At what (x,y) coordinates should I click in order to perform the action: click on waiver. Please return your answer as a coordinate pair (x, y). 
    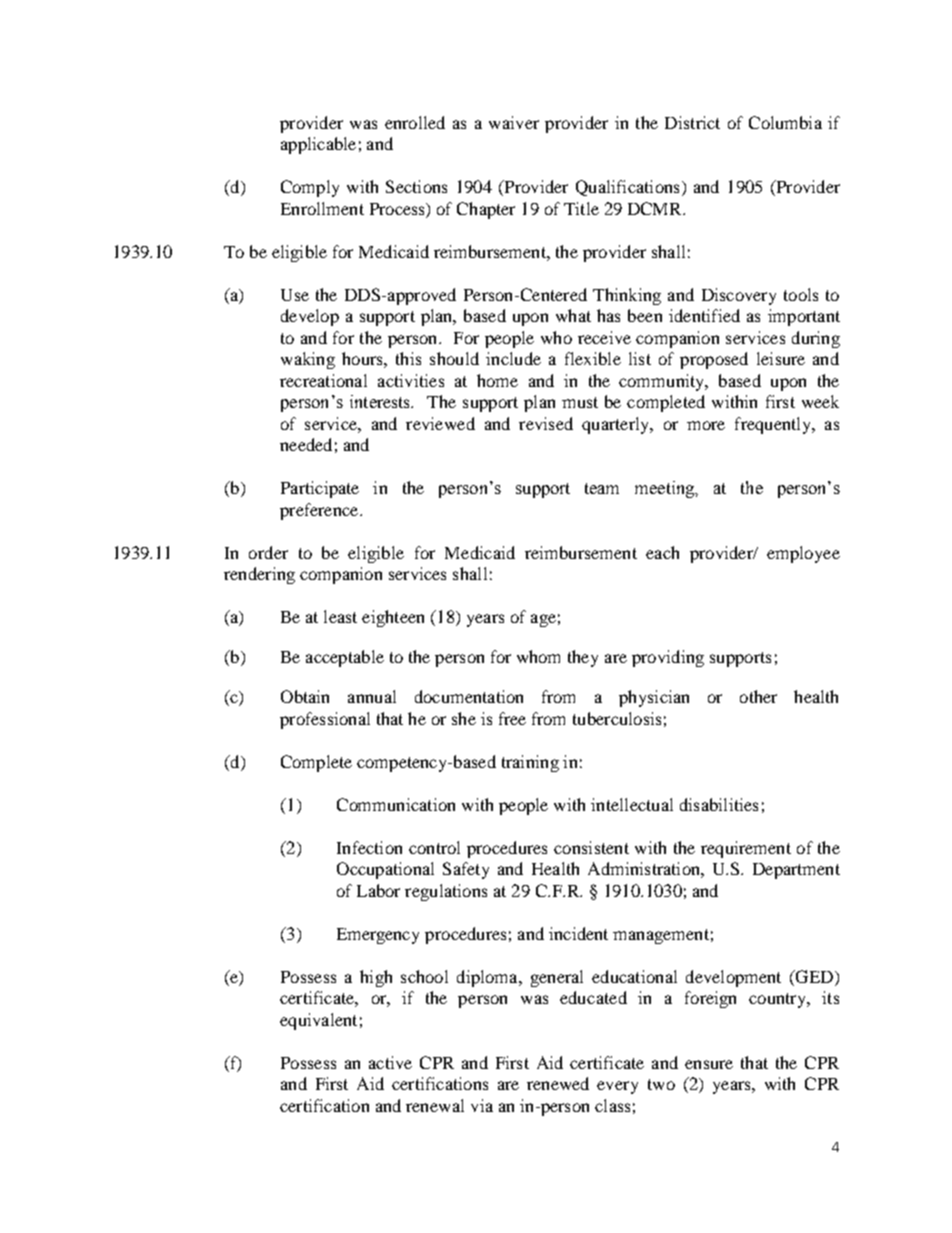
    Looking at the image, I should click on (514, 122).
